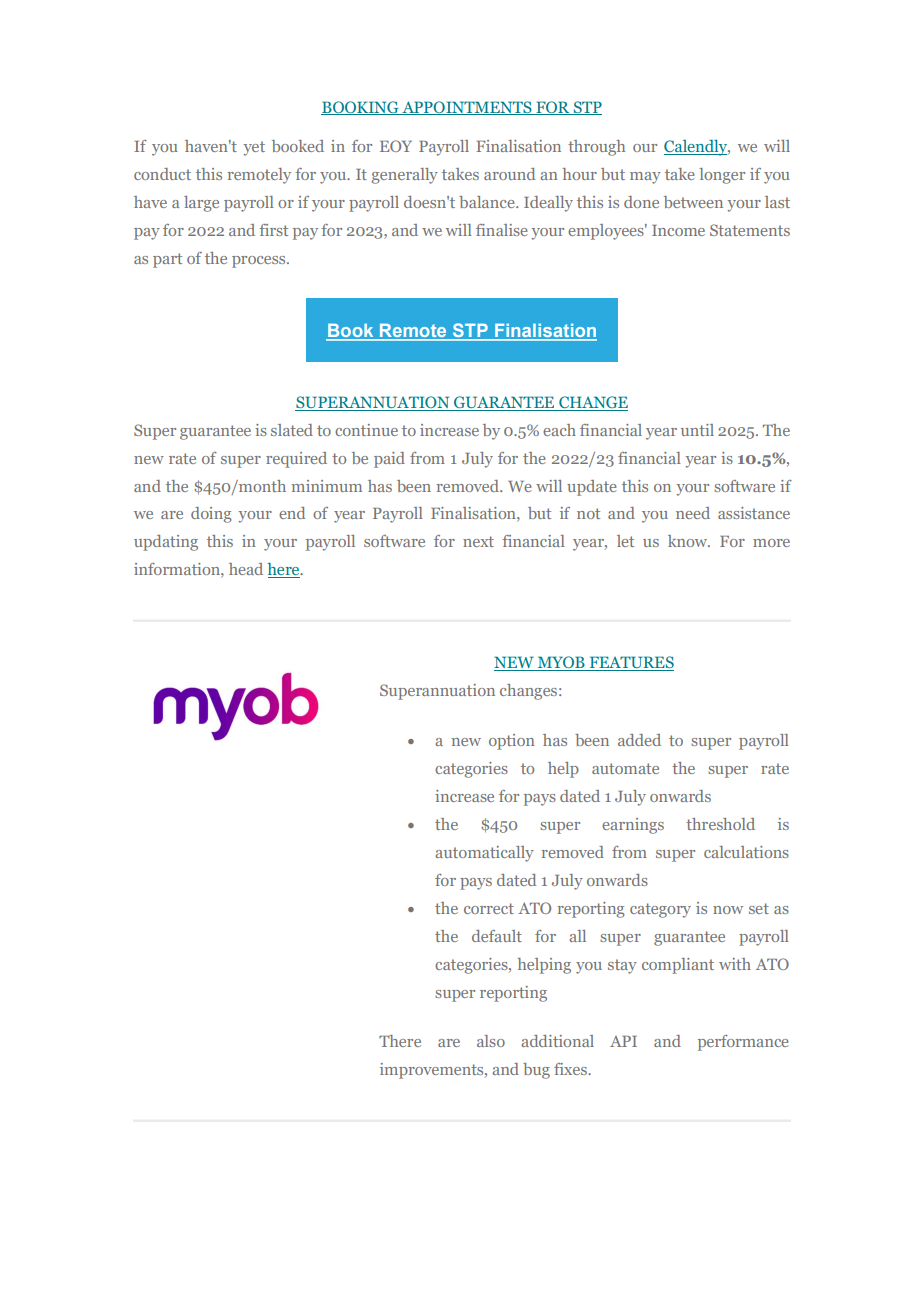 The width and height of the screenshot is (924, 1308). What do you see at coordinates (467, 108) in the screenshot?
I see `APPOINTMENTS` at bounding box center [467, 108].
